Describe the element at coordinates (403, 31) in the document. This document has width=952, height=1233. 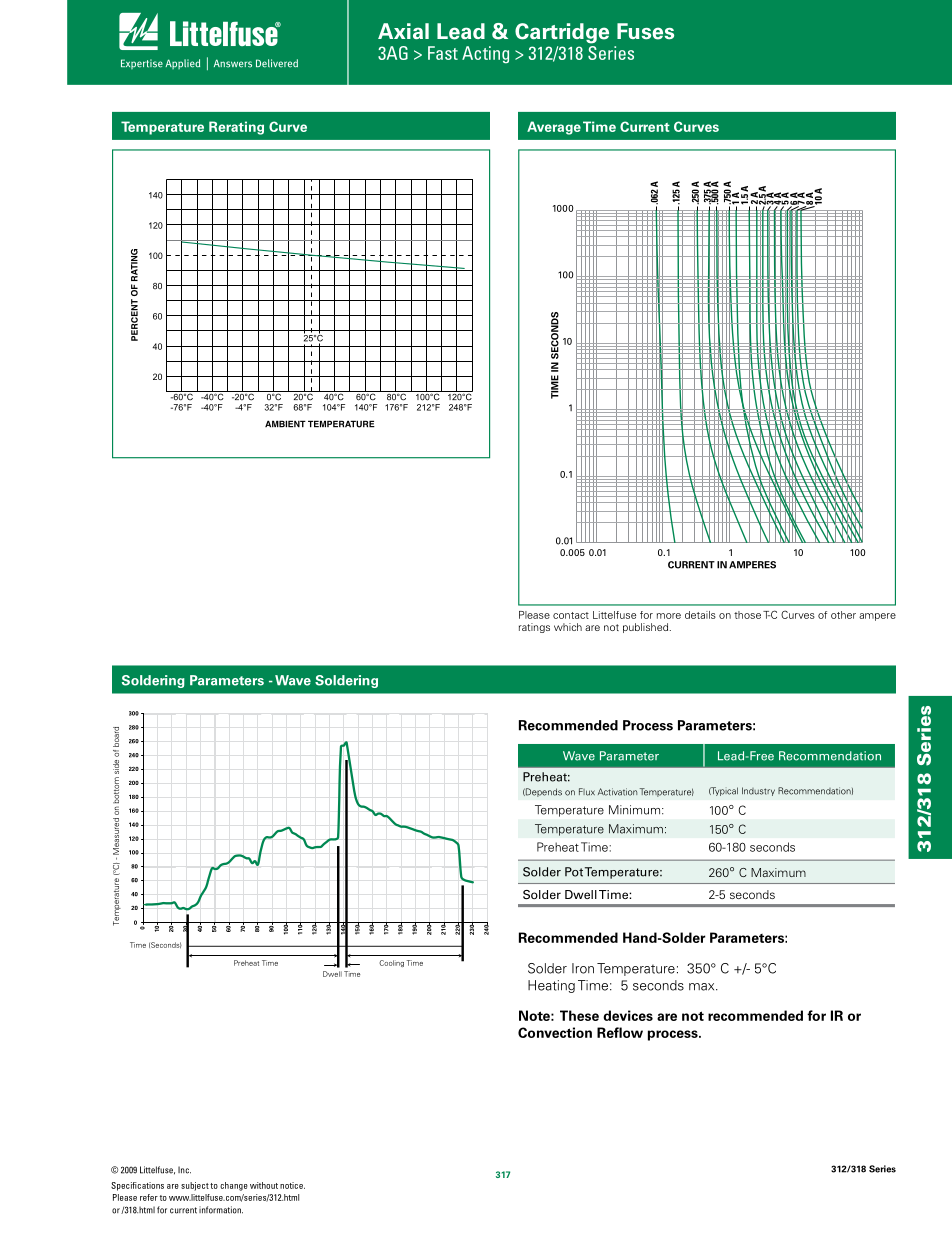
I see `Axial` at that location.
